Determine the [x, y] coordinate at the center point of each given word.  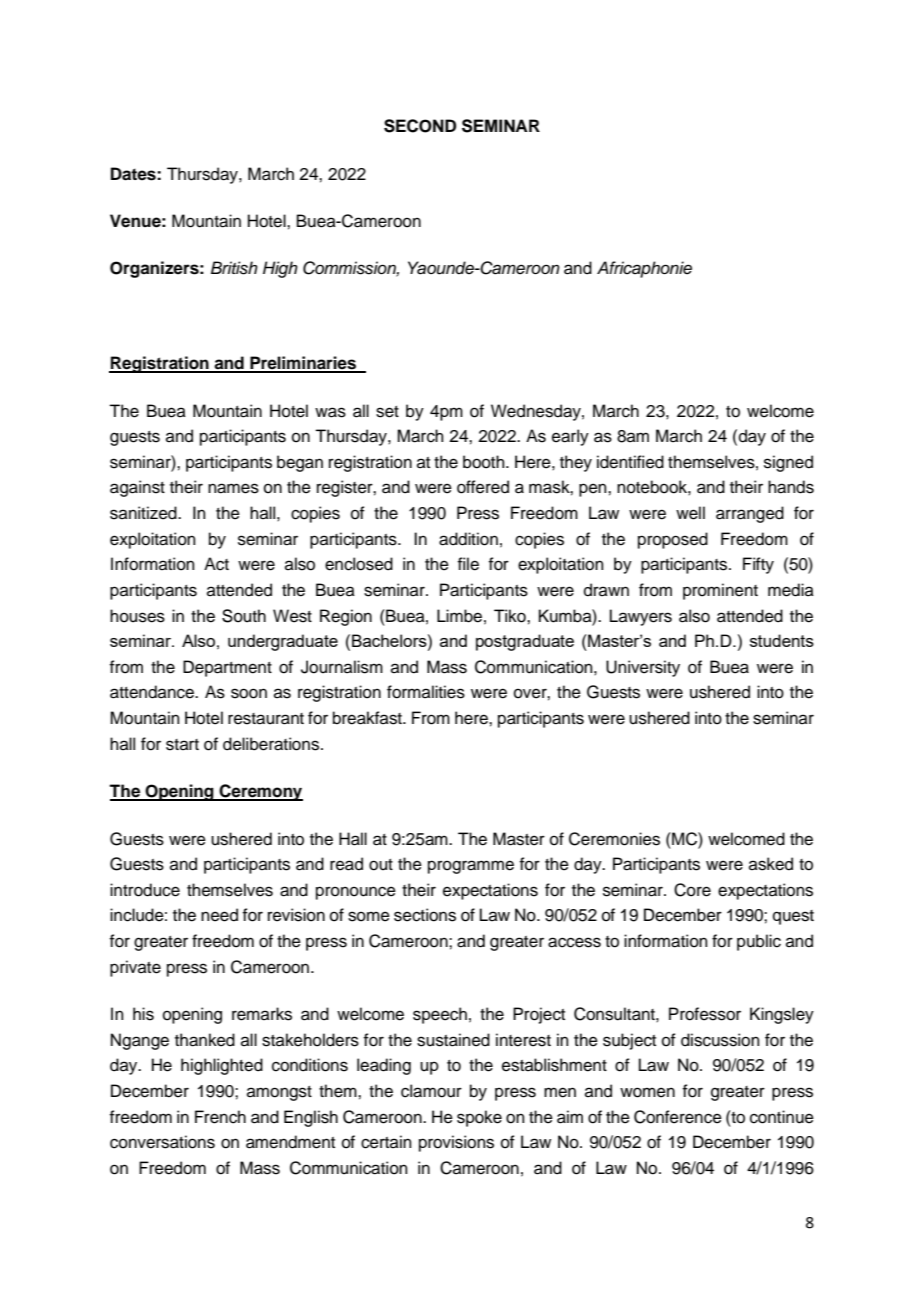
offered [483, 487]
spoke [479, 1118]
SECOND [420, 126]
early [570, 437]
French [220, 1117]
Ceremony [260, 792]
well [690, 513]
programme [471, 867]
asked [771, 864]
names [233, 488]
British [234, 268]
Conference [678, 1117]
